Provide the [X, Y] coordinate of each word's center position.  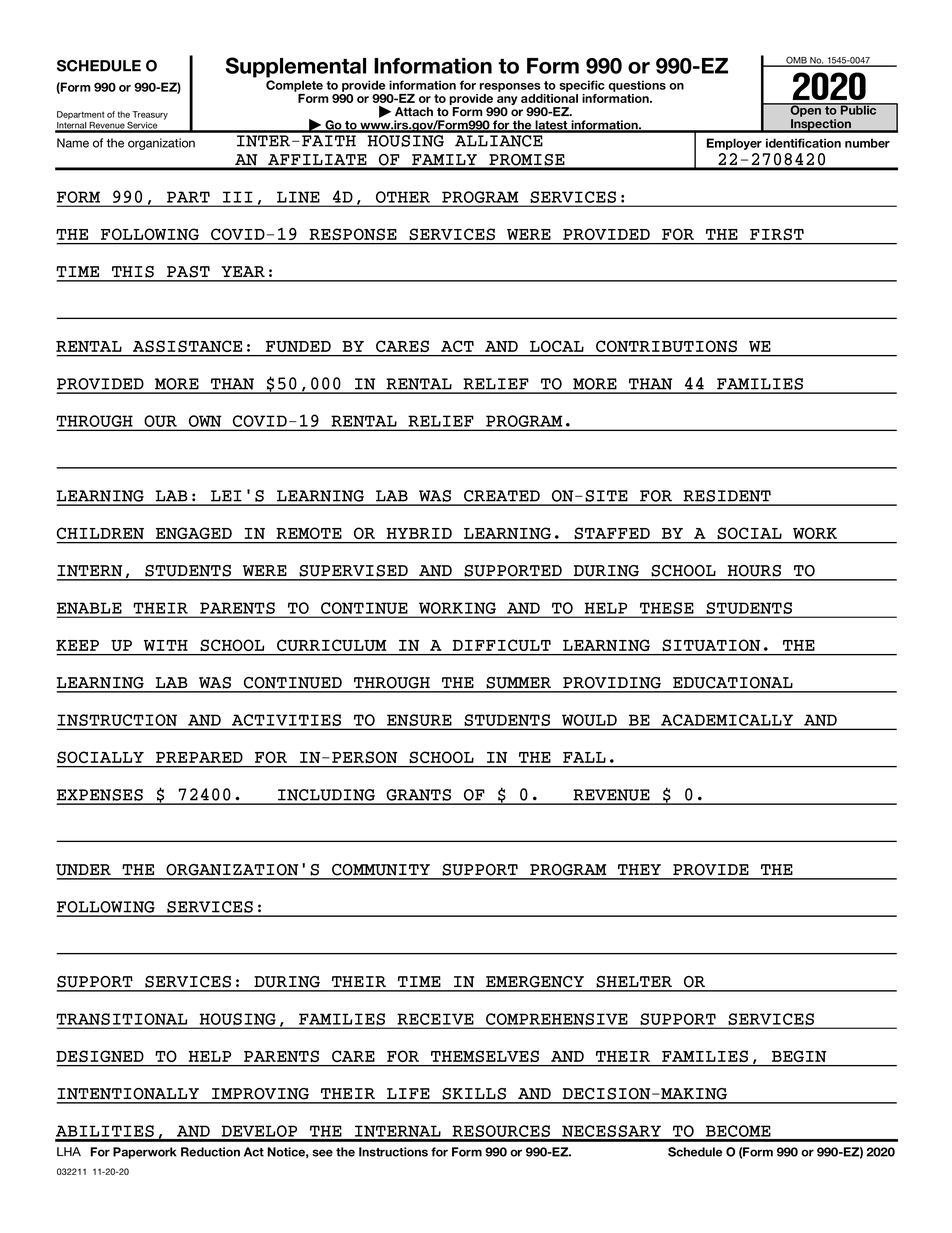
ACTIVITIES [286, 720]
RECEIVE [435, 1019]
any [506, 102]
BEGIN [799, 1056]
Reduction [210, 1152]
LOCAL [557, 346]
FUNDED [298, 346]
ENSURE [419, 720]
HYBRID [419, 533]
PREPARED [199, 757]
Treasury [150, 115]
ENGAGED [194, 533]
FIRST [777, 234]
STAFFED [612, 533]
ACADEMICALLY [727, 720]
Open [805, 110]
